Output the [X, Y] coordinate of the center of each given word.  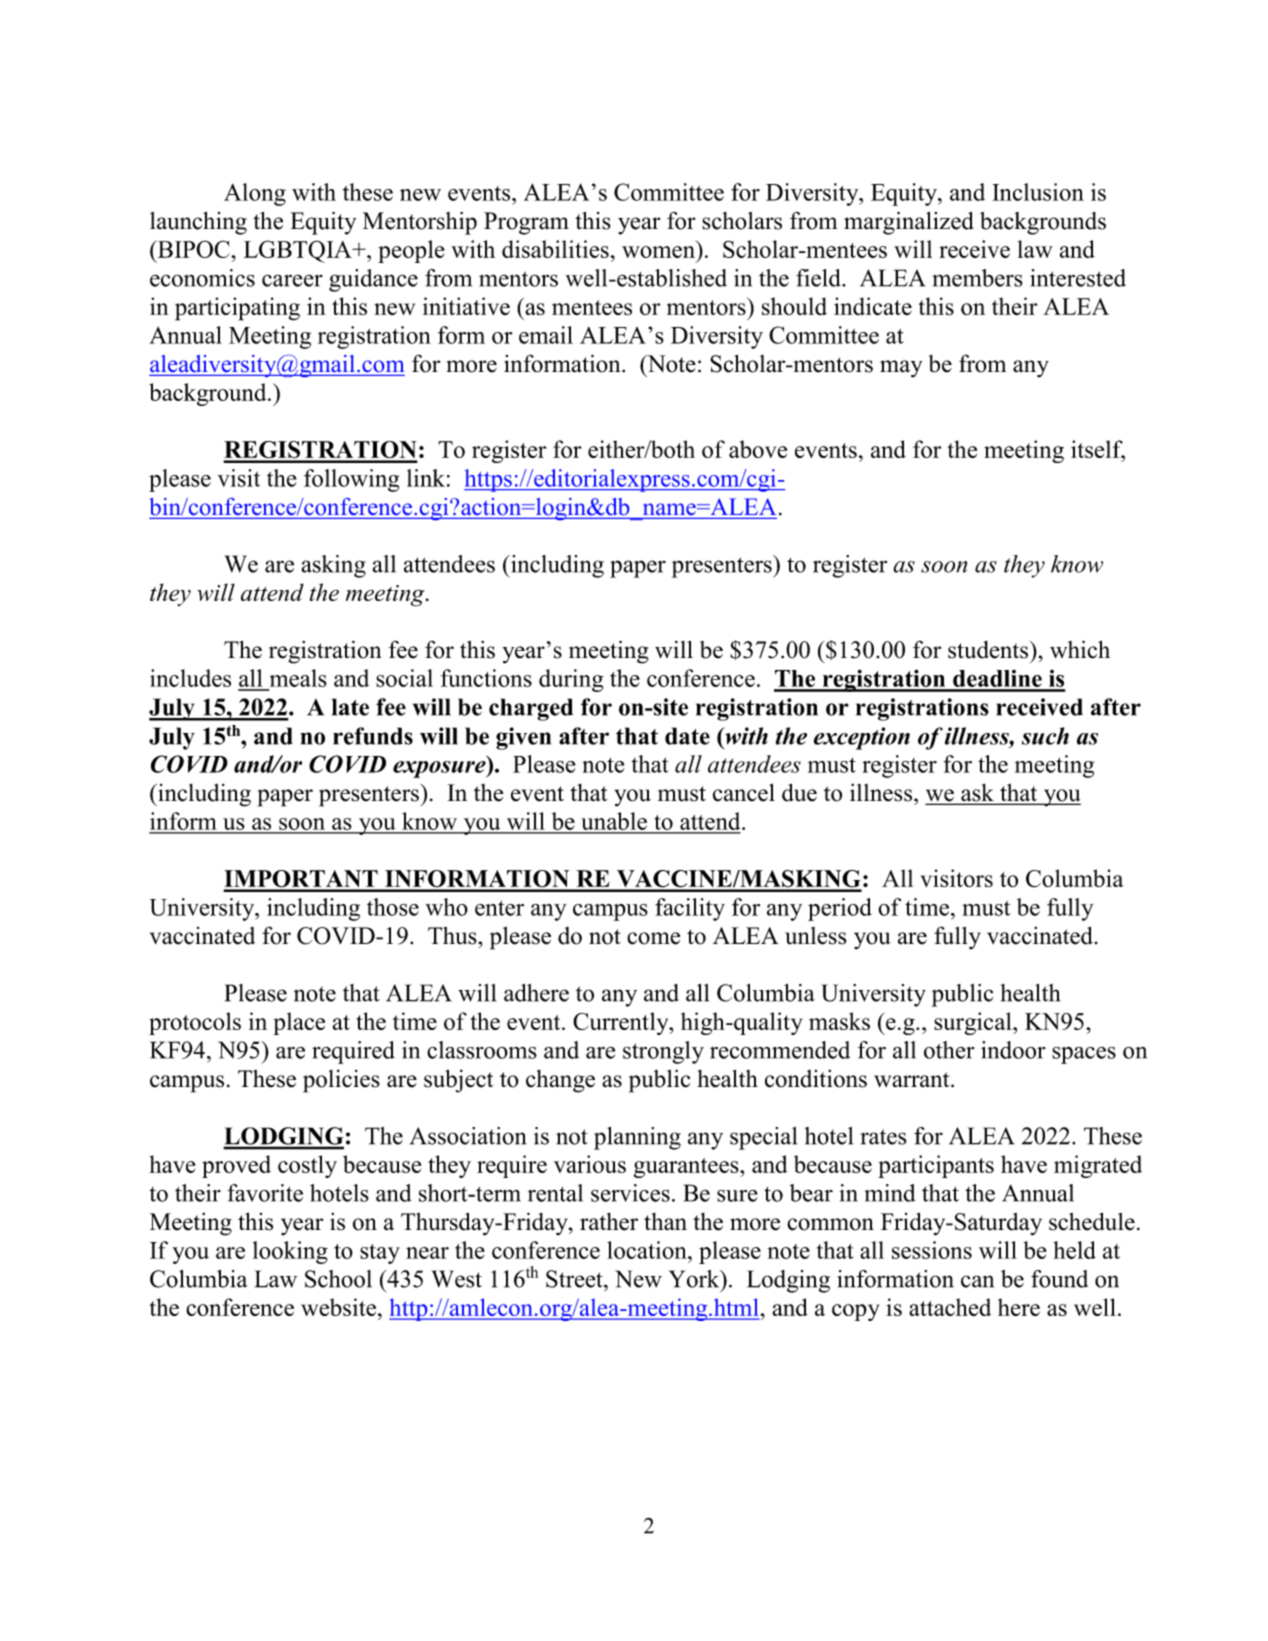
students [988, 650]
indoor [1013, 1050]
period [840, 909]
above [758, 449]
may [901, 369]
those [393, 907]
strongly [663, 1052]
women [658, 252]
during [571, 680]
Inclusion [1038, 192]
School [338, 1279]
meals [298, 678]
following [351, 480]
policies [341, 1081]
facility [690, 909]
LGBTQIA [299, 251]
